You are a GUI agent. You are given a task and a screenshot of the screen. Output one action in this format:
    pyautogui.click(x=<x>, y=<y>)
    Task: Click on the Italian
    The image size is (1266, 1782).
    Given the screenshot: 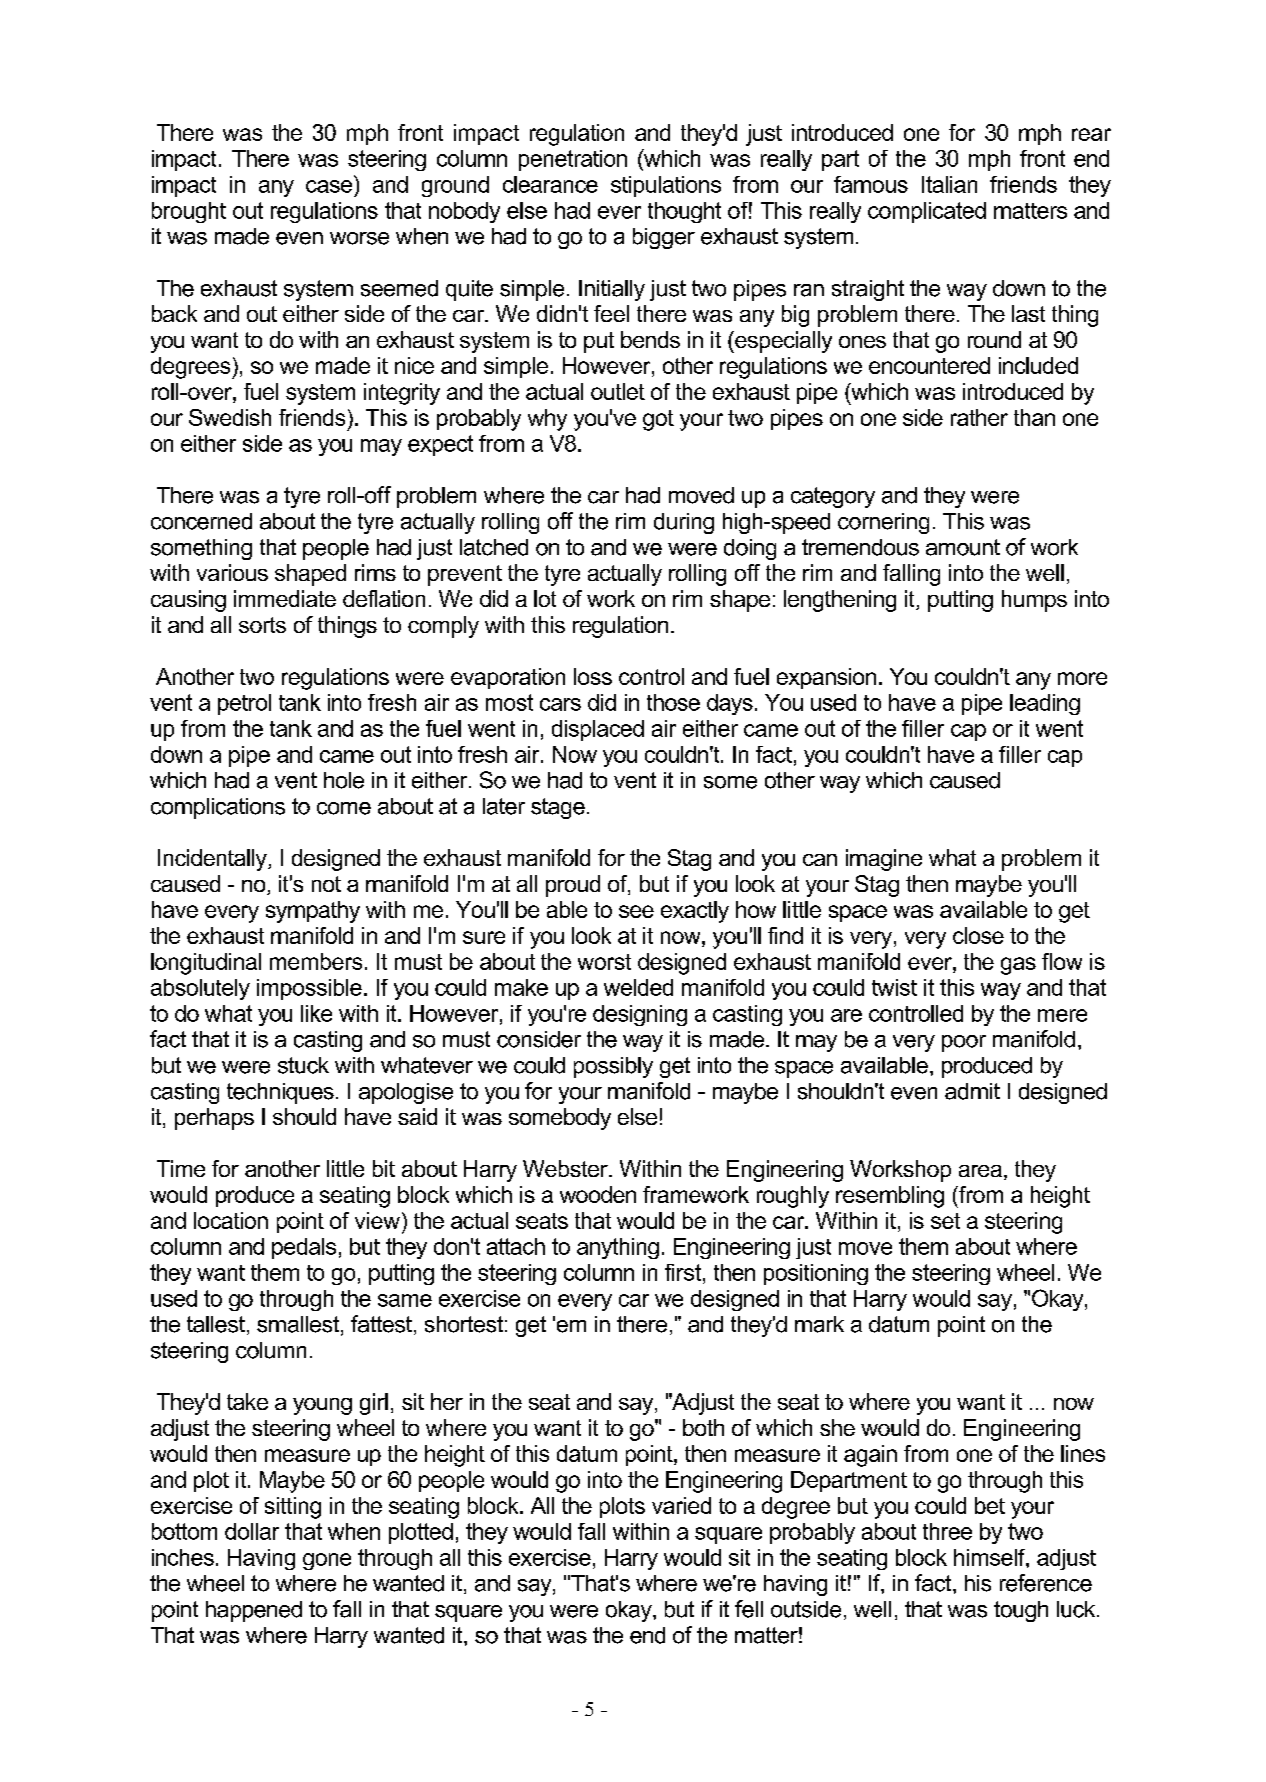 What is the action you would take?
    pyautogui.click(x=949, y=184)
